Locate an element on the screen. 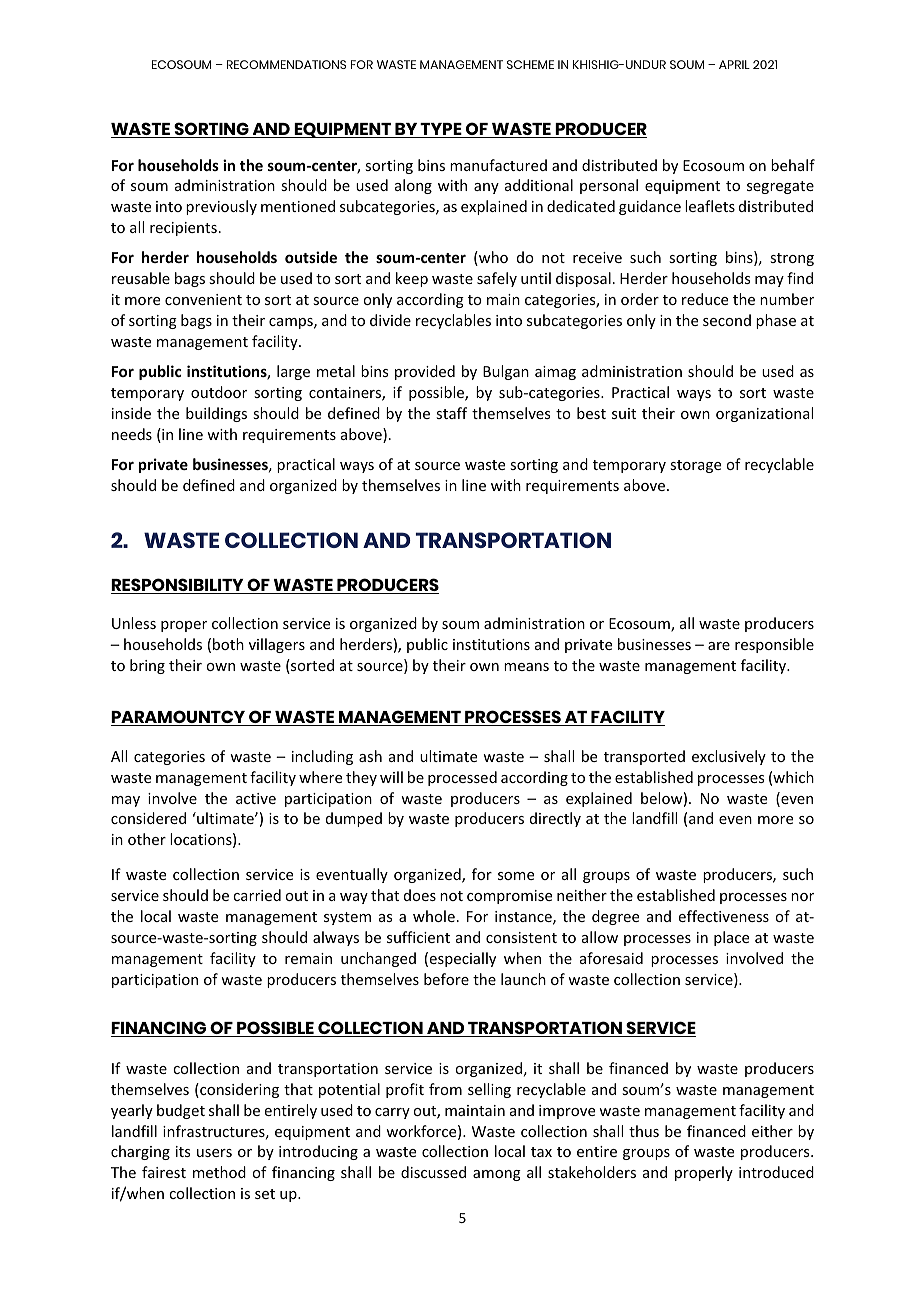 This screenshot has width=924, height=1308. storage is located at coordinates (695, 466).
